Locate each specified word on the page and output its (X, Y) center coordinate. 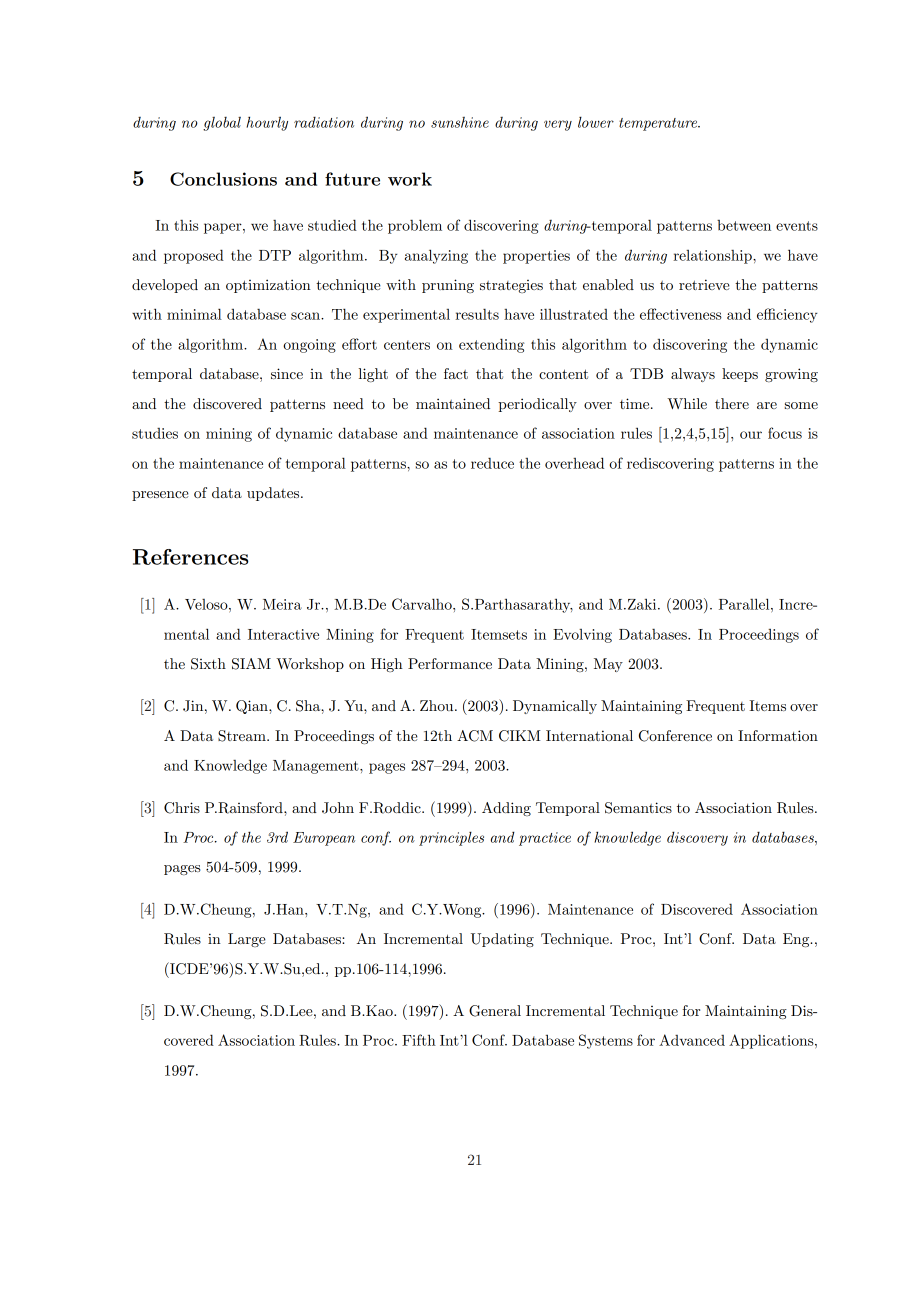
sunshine (460, 122)
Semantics (638, 808)
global (222, 124)
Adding (506, 809)
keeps (740, 375)
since (287, 373)
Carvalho (423, 604)
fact (456, 373)
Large (247, 940)
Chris (182, 808)
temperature (659, 124)
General (495, 1011)
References (190, 557)
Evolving (582, 636)
